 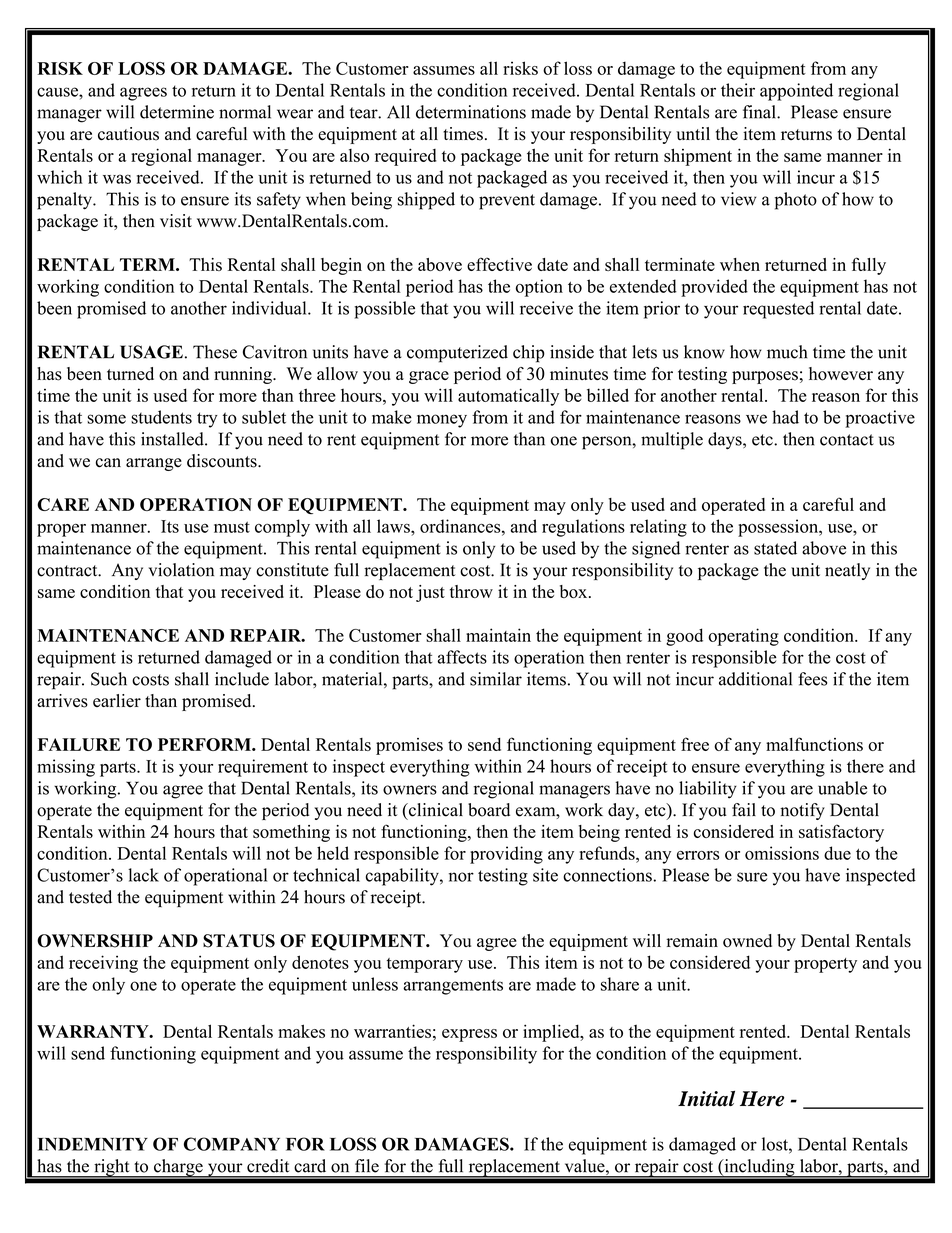 I want to click on required, so click(x=406, y=157).
